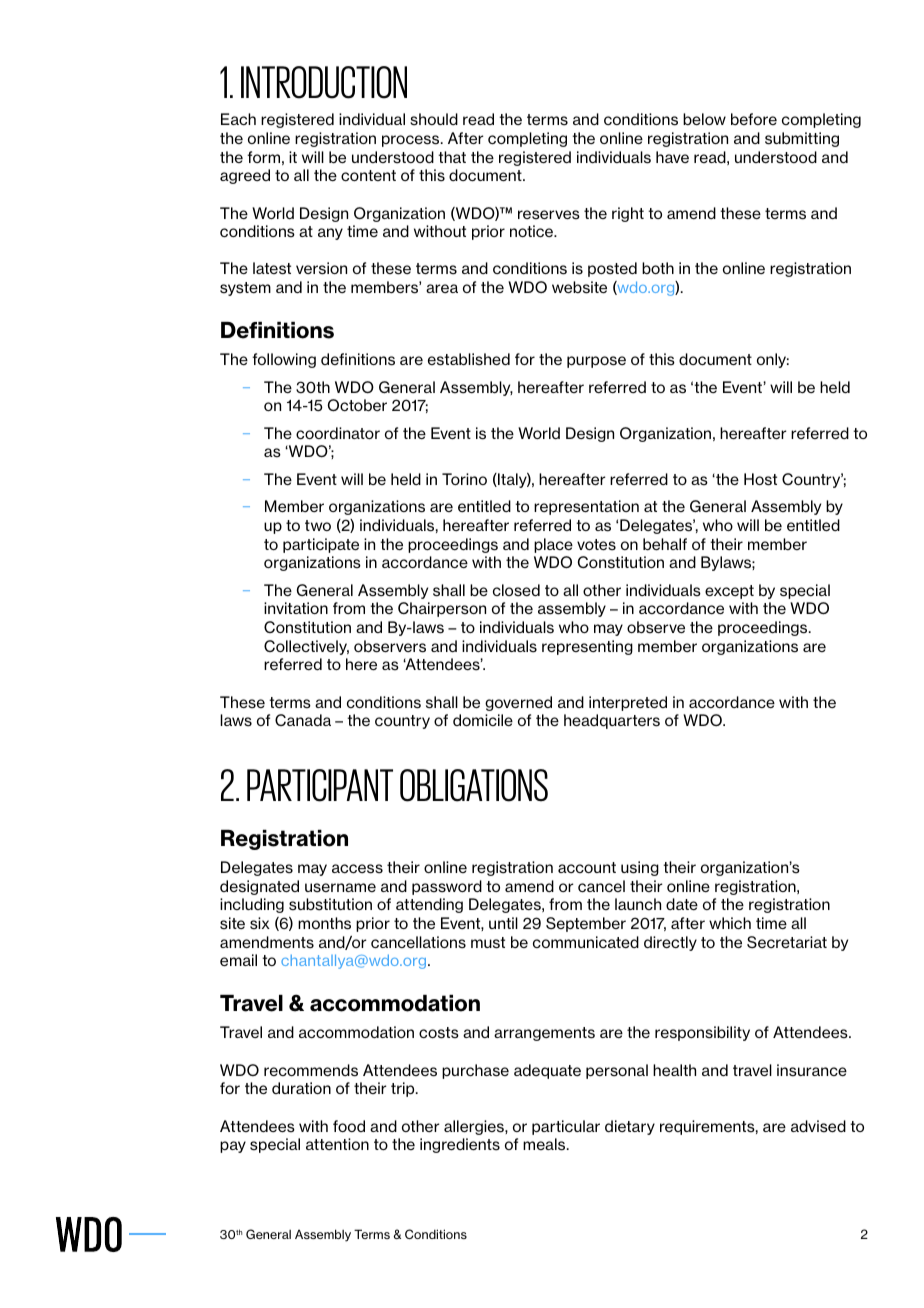  What do you see at coordinates (516, 590) in the document?
I see `closed` at bounding box center [516, 590].
